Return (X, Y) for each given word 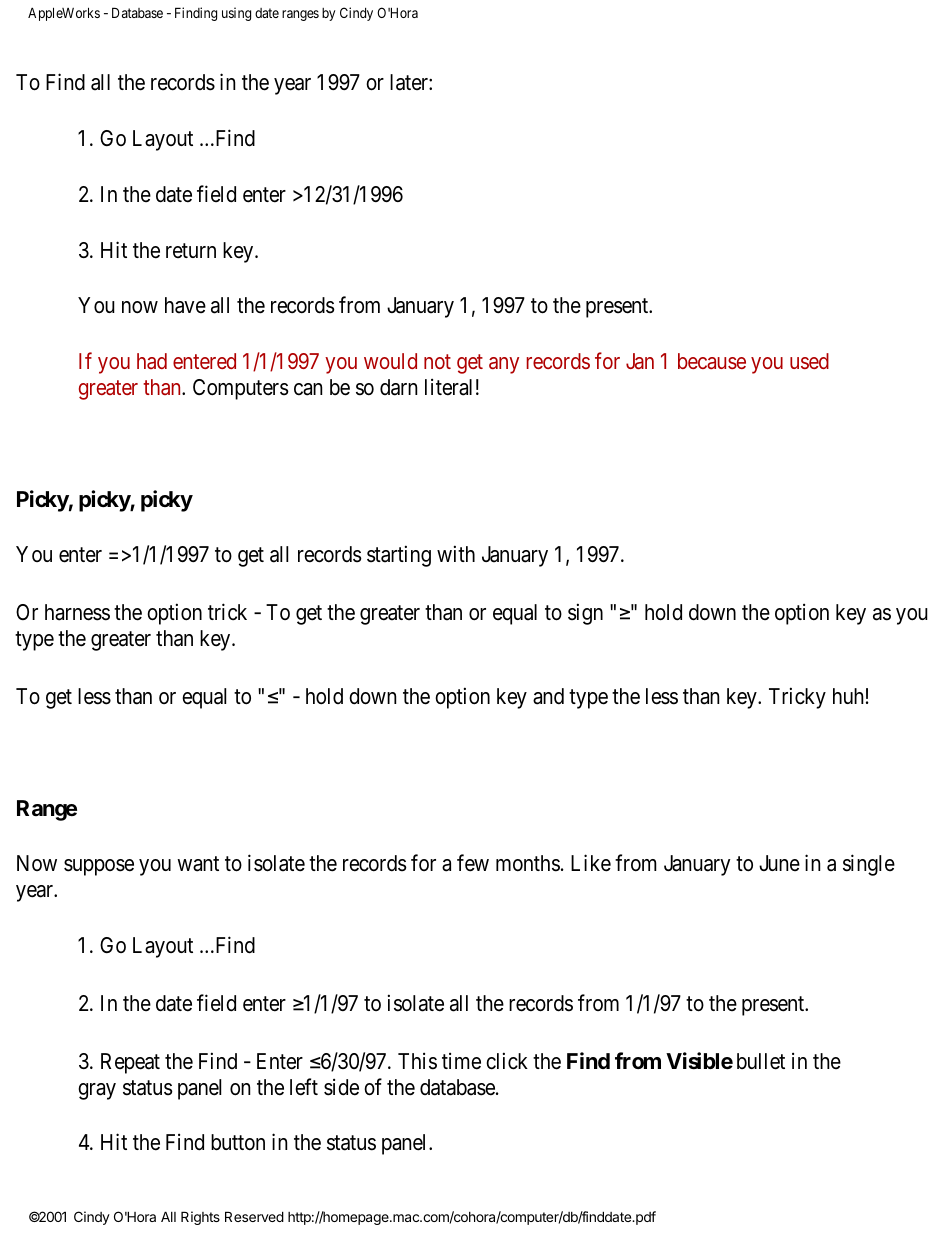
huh (848, 696)
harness (77, 612)
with (456, 554)
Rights (200, 1218)
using (236, 14)
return (191, 250)
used (809, 361)
